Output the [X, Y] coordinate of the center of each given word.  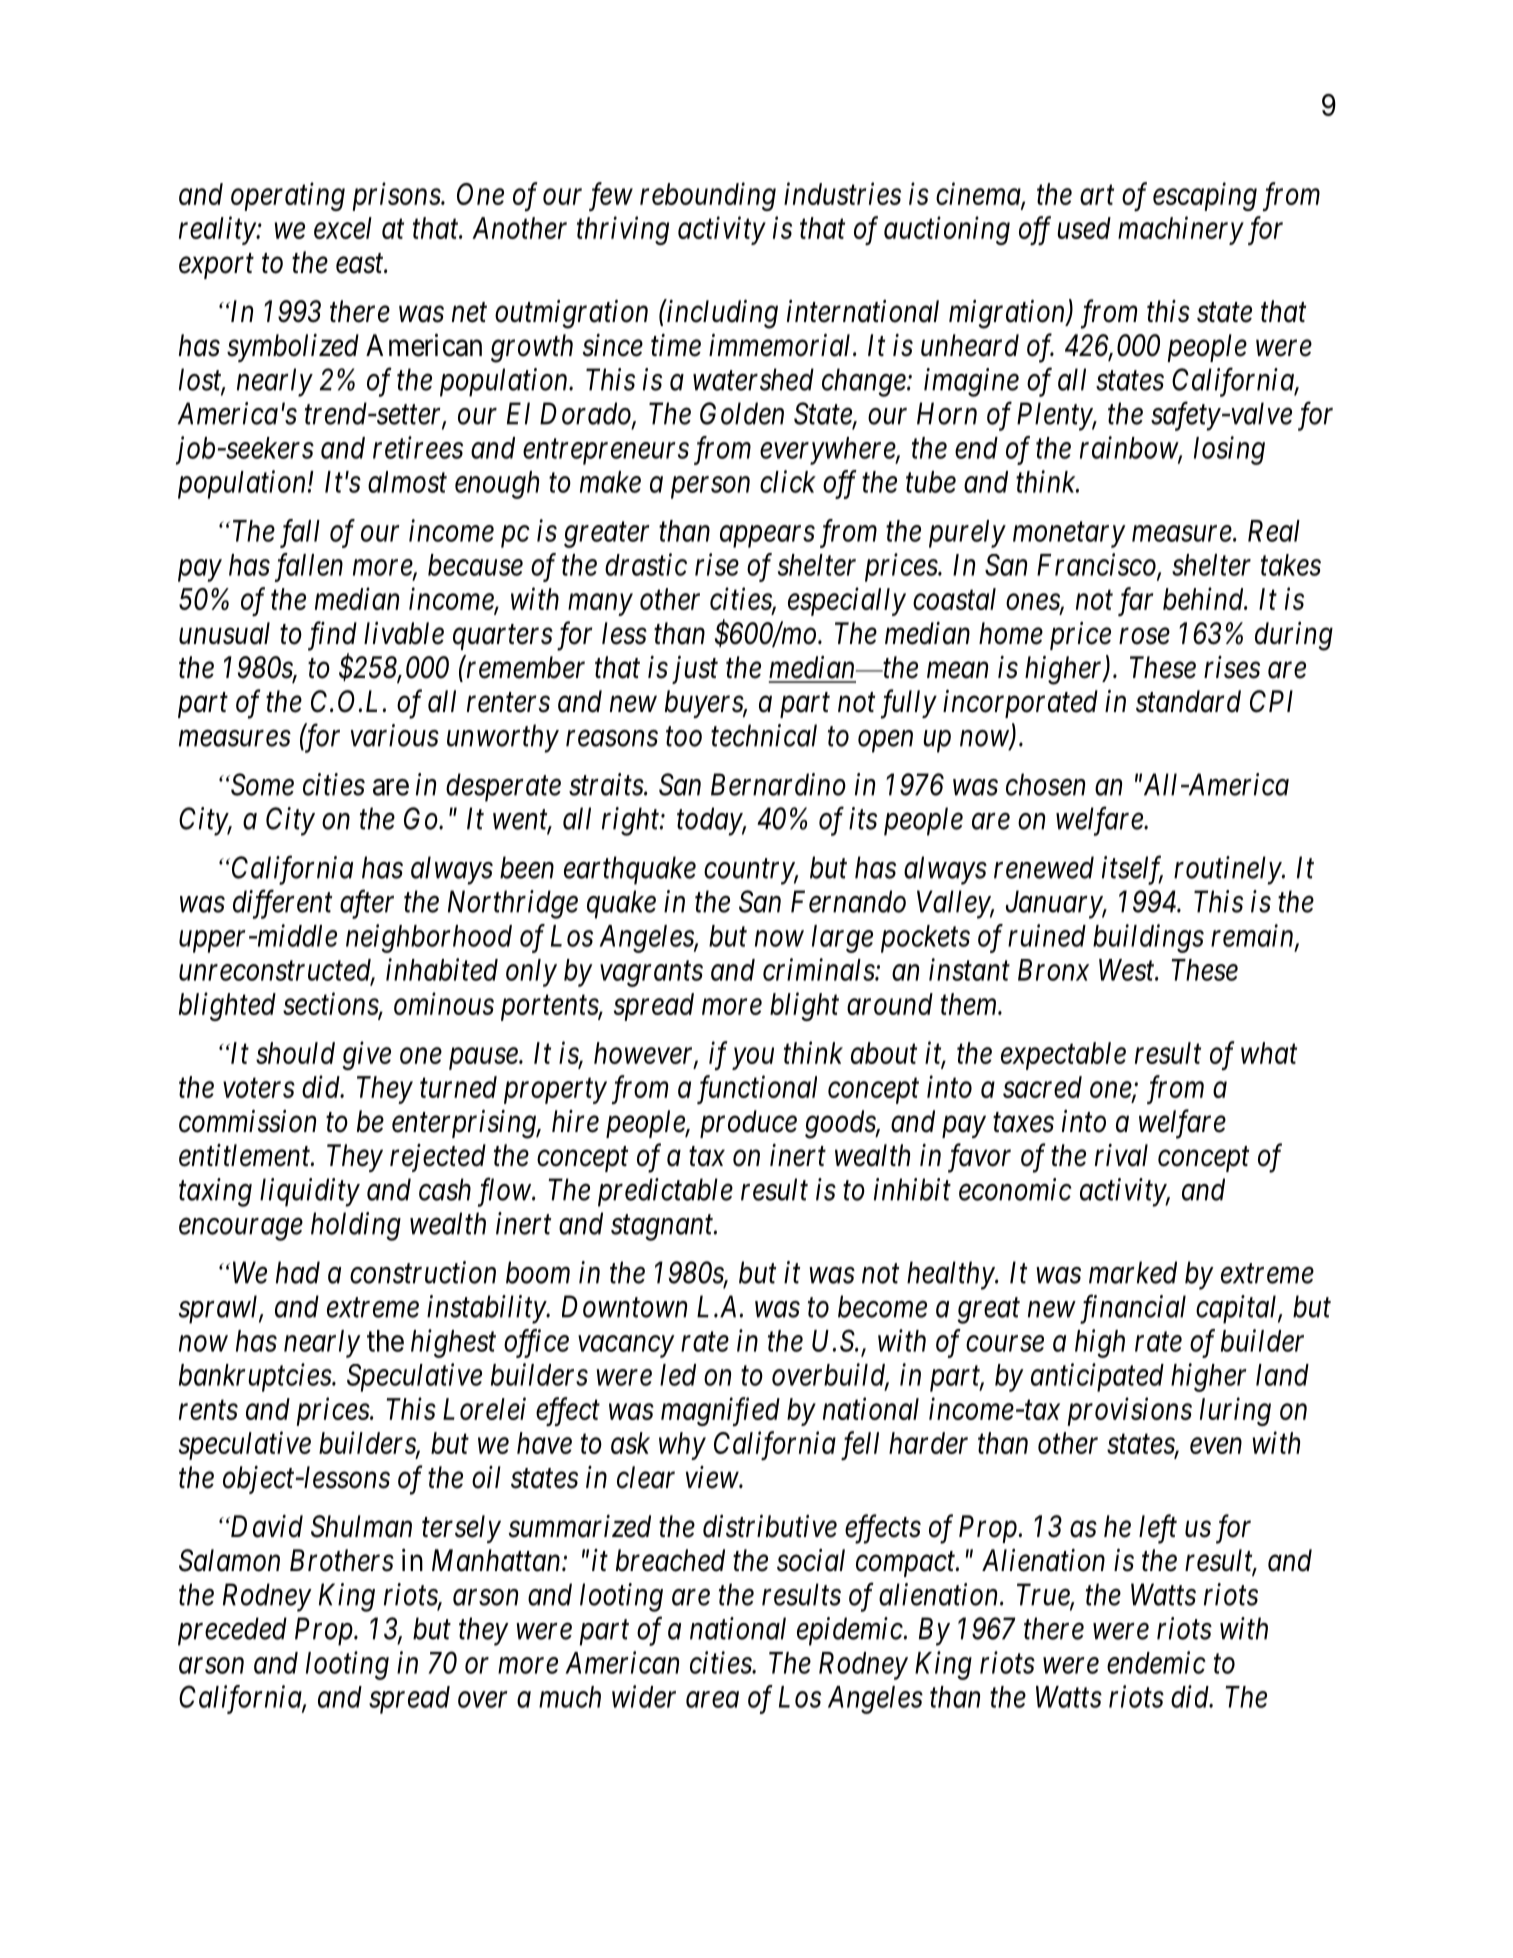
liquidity [310, 1192]
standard [1188, 701]
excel [343, 228]
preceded [232, 1631]
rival [1121, 1155]
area [712, 1700]
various [395, 735]
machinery [1181, 230]
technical [764, 735]
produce [748, 1124]
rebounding [708, 196]
